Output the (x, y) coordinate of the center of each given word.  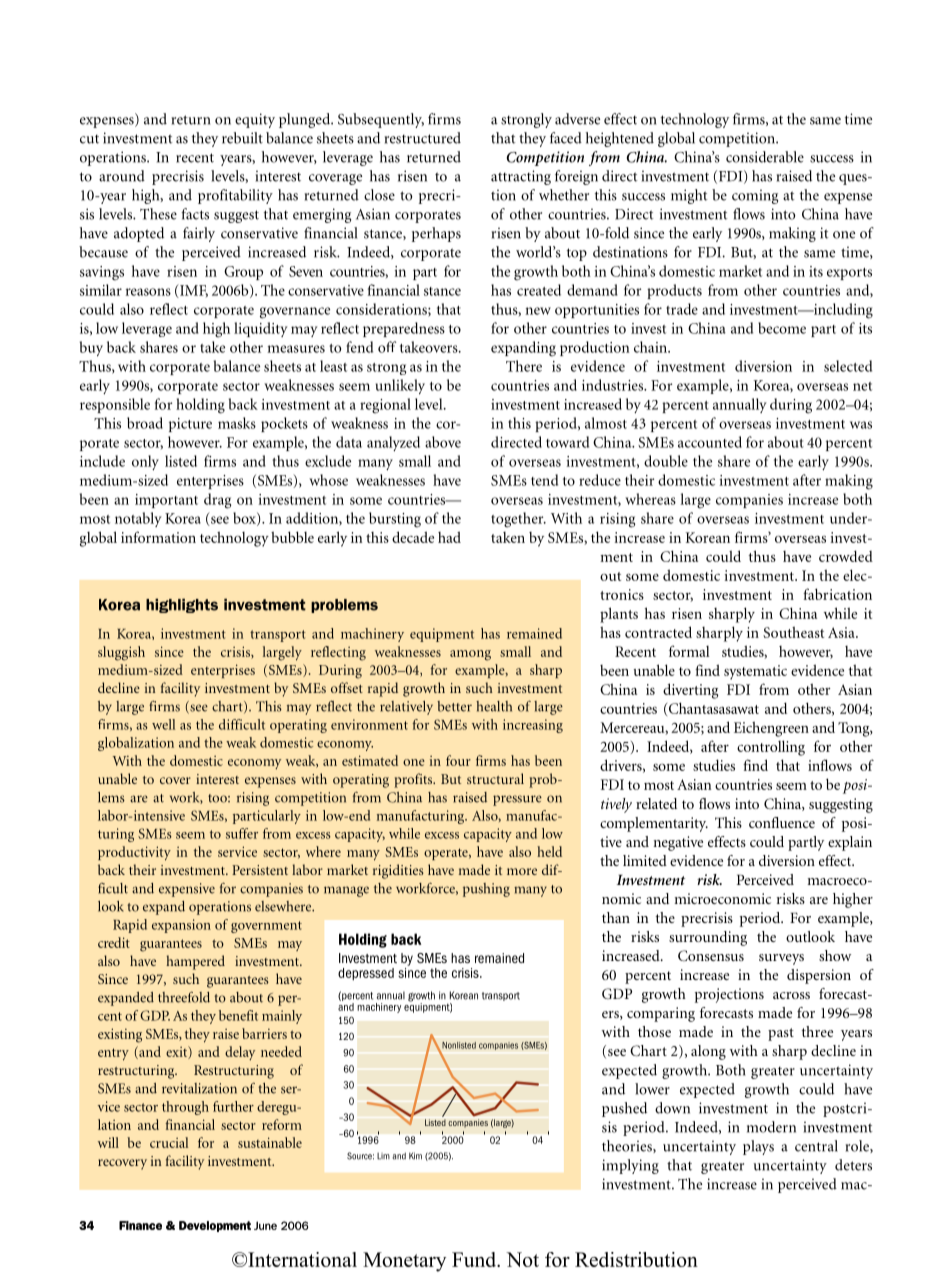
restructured (423, 138)
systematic (755, 672)
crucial (169, 1142)
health (494, 706)
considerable (765, 157)
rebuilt (242, 138)
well (163, 724)
